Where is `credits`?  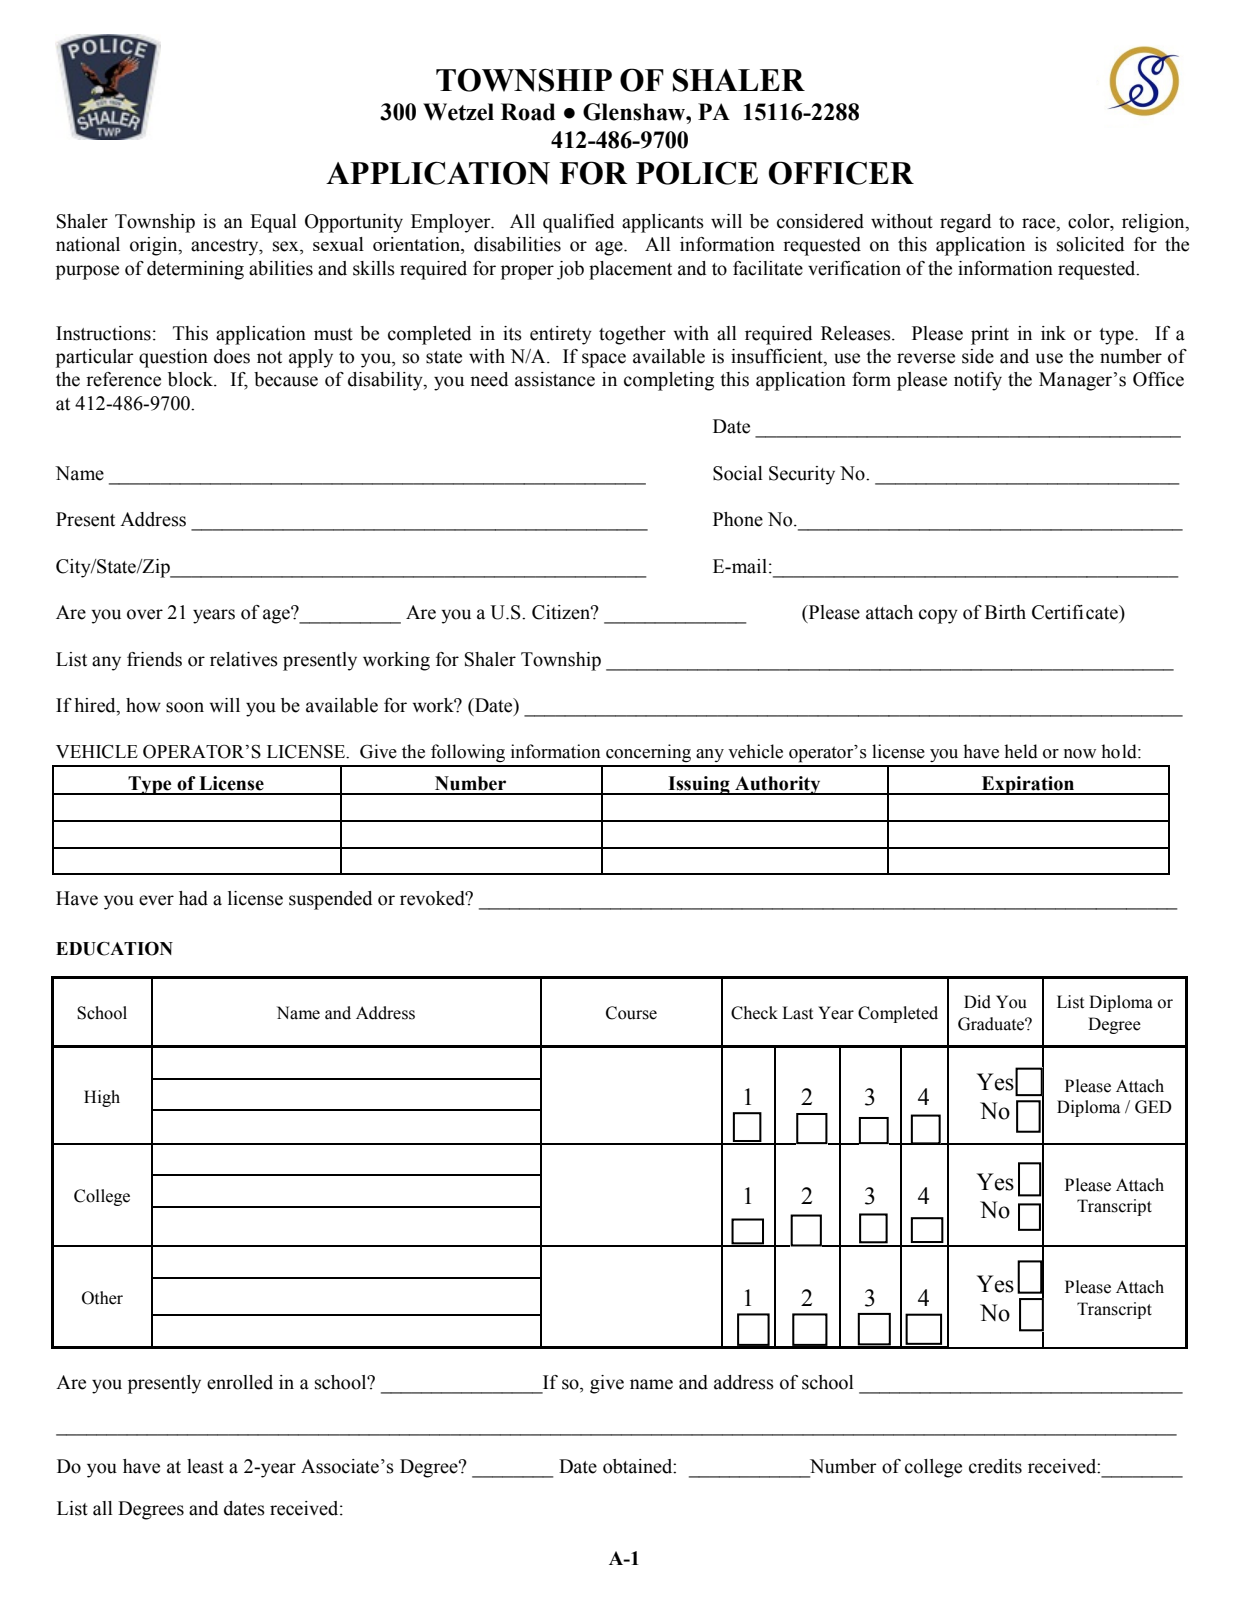
credits is located at coordinates (995, 1466).
